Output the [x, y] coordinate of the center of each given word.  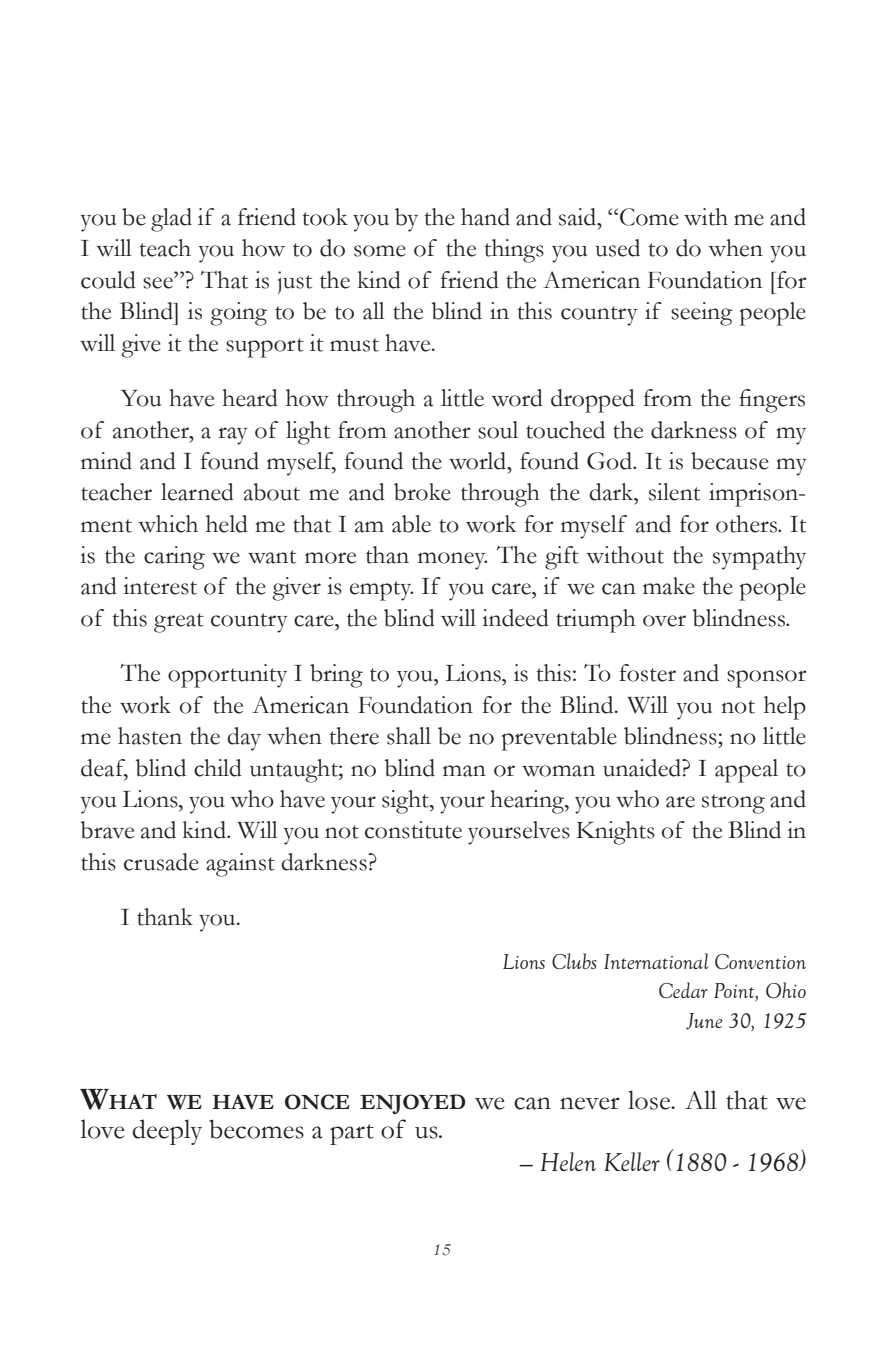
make [669, 586]
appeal [746, 771]
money [452, 561]
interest [160, 586]
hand [485, 217]
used [617, 248]
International [656, 961]
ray [233, 436]
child [218, 768]
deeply [167, 1132]
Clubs [574, 961]
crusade [161, 862]
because [730, 461]
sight [406, 802]
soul [498, 430]
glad [171, 220]
